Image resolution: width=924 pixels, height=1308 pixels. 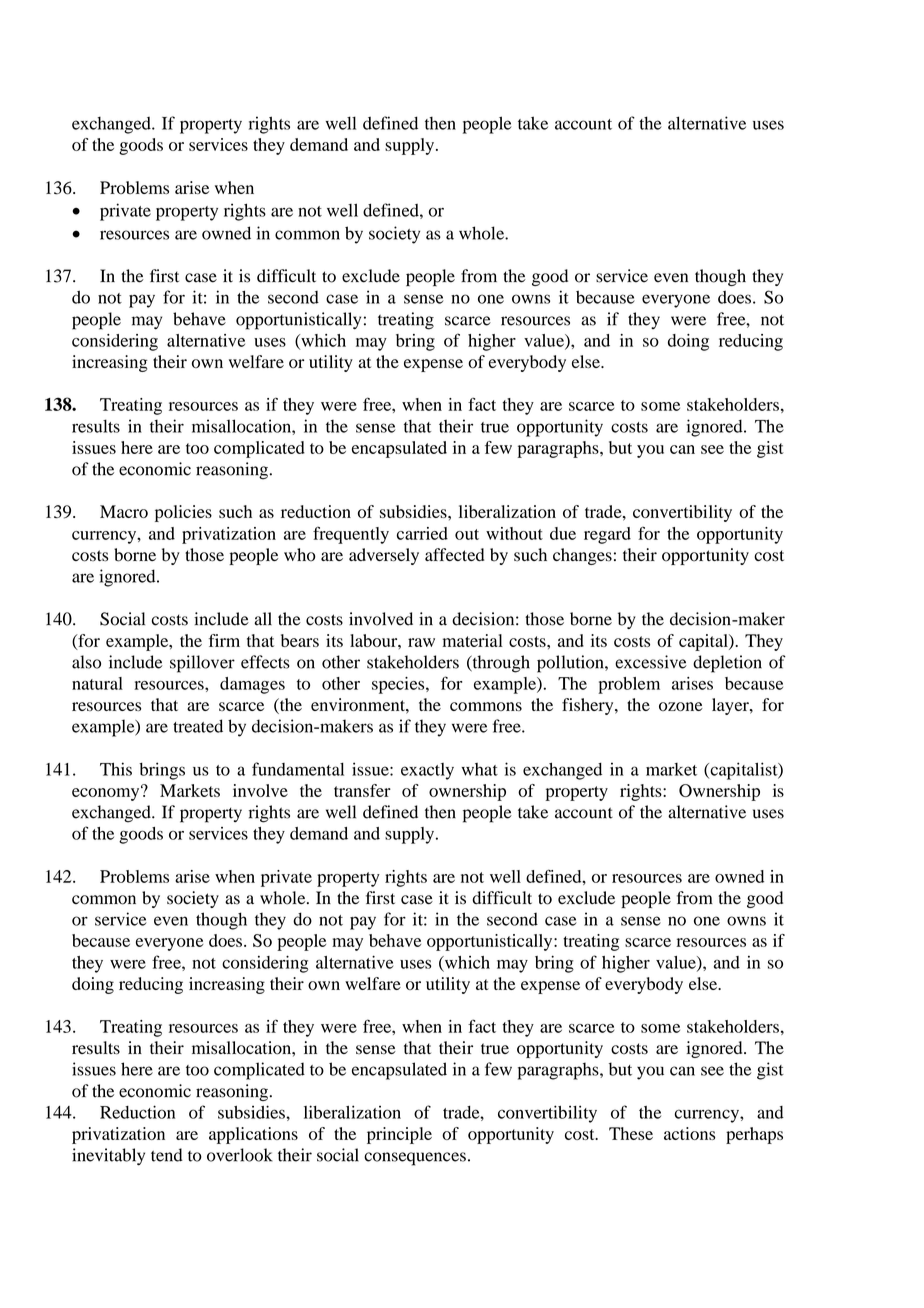 I want to click on what, so click(x=479, y=769).
